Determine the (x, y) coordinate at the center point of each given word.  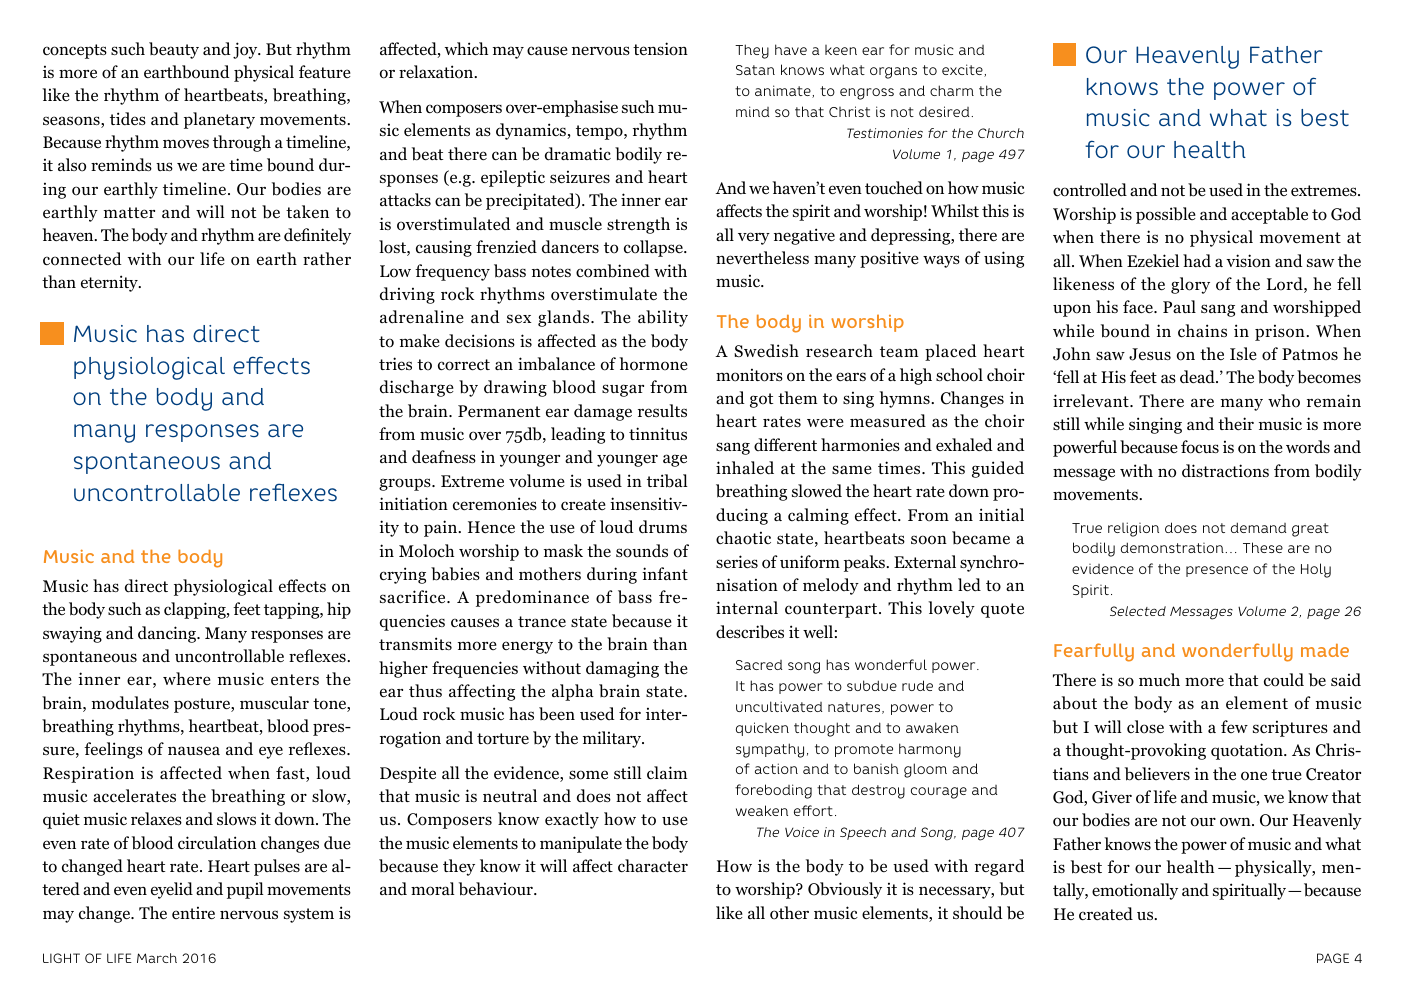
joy (246, 50)
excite (963, 70)
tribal (667, 481)
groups (406, 484)
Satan (755, 70)
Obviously (845, 890)
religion (1133, 529)
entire (193, 913)
